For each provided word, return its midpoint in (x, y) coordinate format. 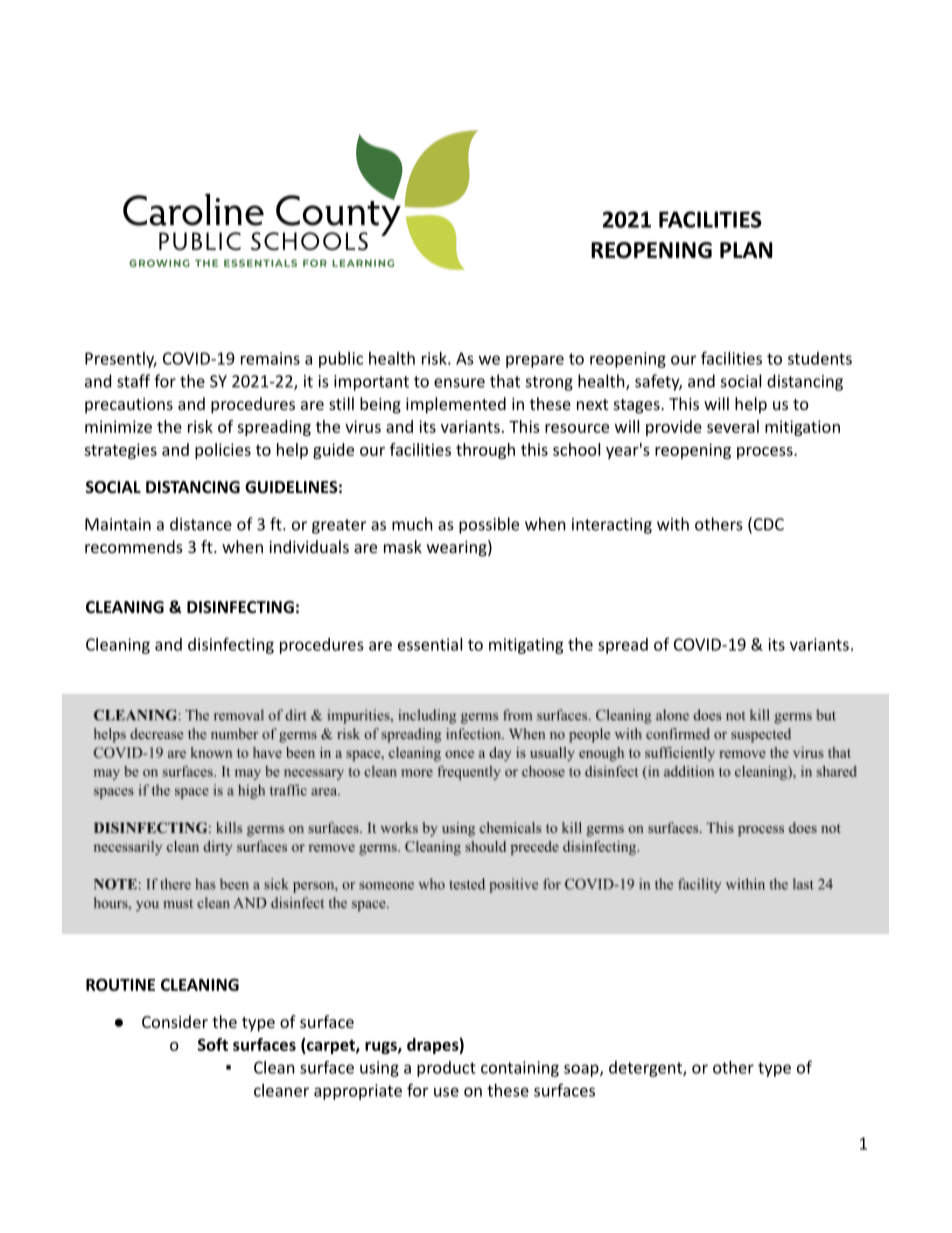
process (766, 453)
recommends (134, 546)
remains (270, 358)
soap (582, 1070)
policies (223, 451)
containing (520, 1069)
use (446, 1092)
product (446, 1069)
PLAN (746, 250)
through (485, 451)
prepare (535, 361)
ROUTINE (120, 984)
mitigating (526, 646)
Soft (213, 1044)
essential (430, 644)
